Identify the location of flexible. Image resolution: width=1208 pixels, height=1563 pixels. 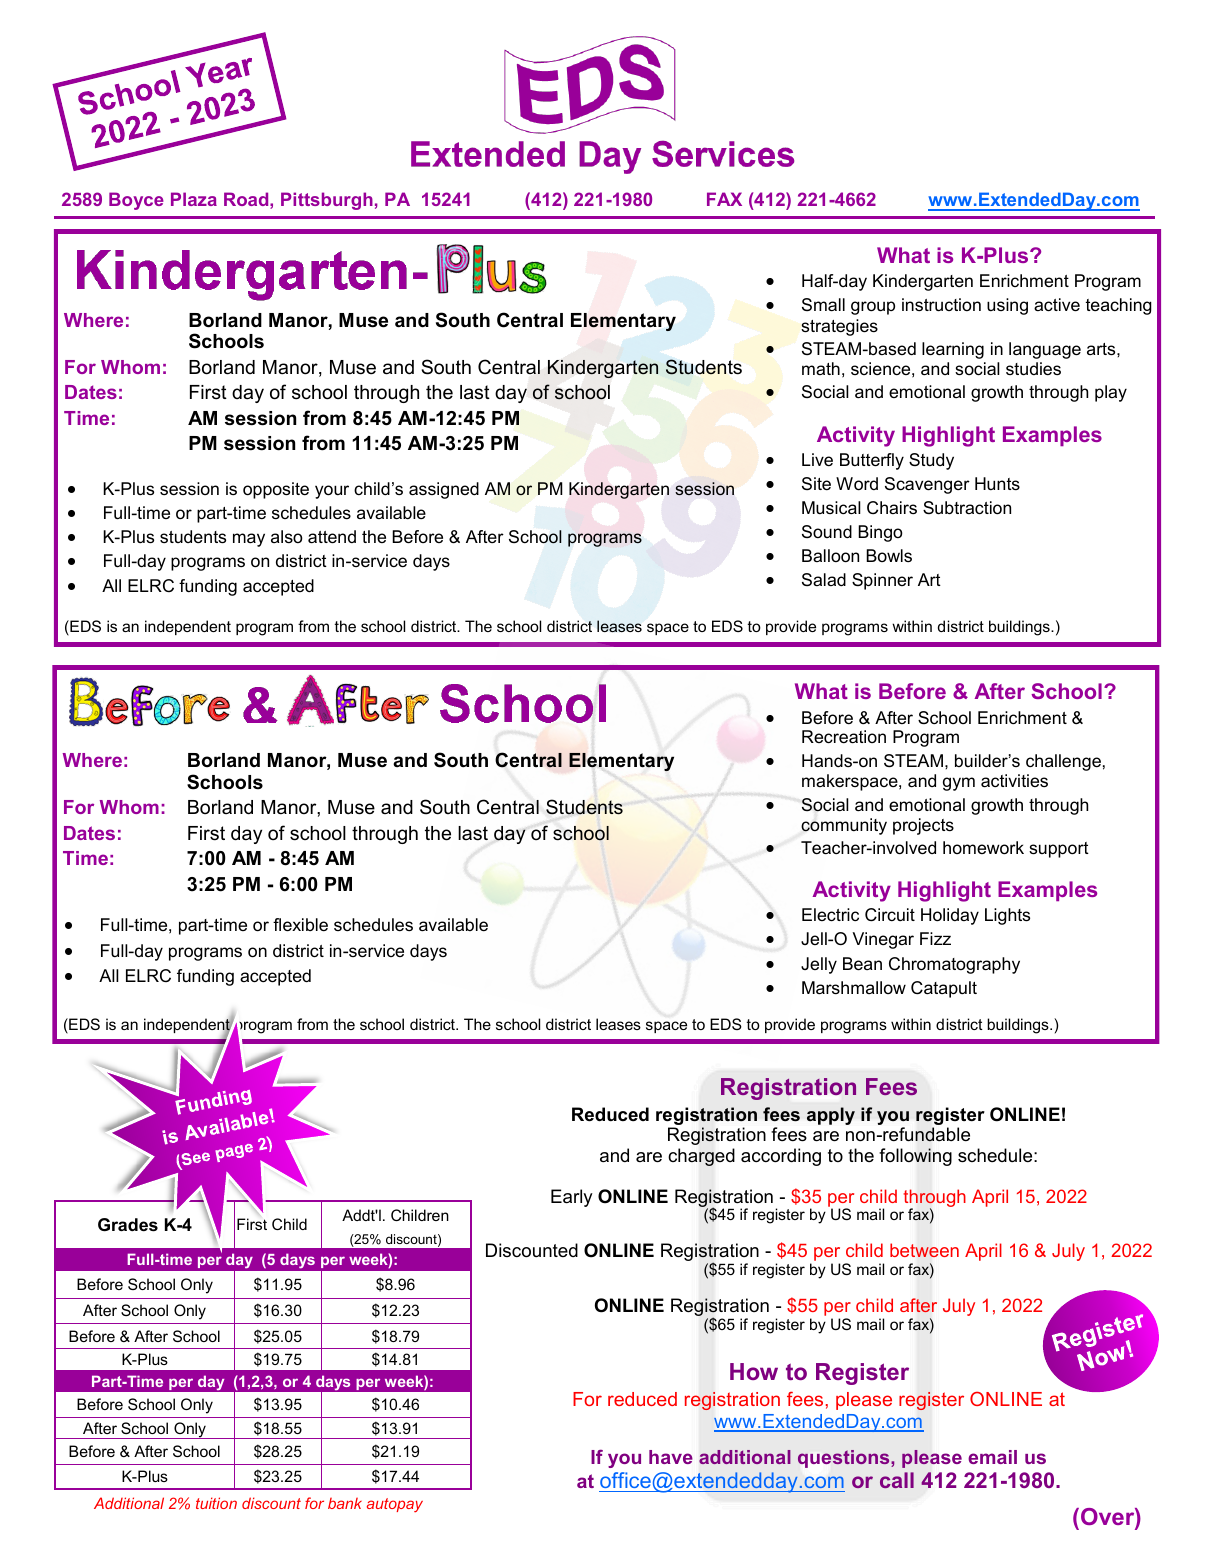
(300, 925).
